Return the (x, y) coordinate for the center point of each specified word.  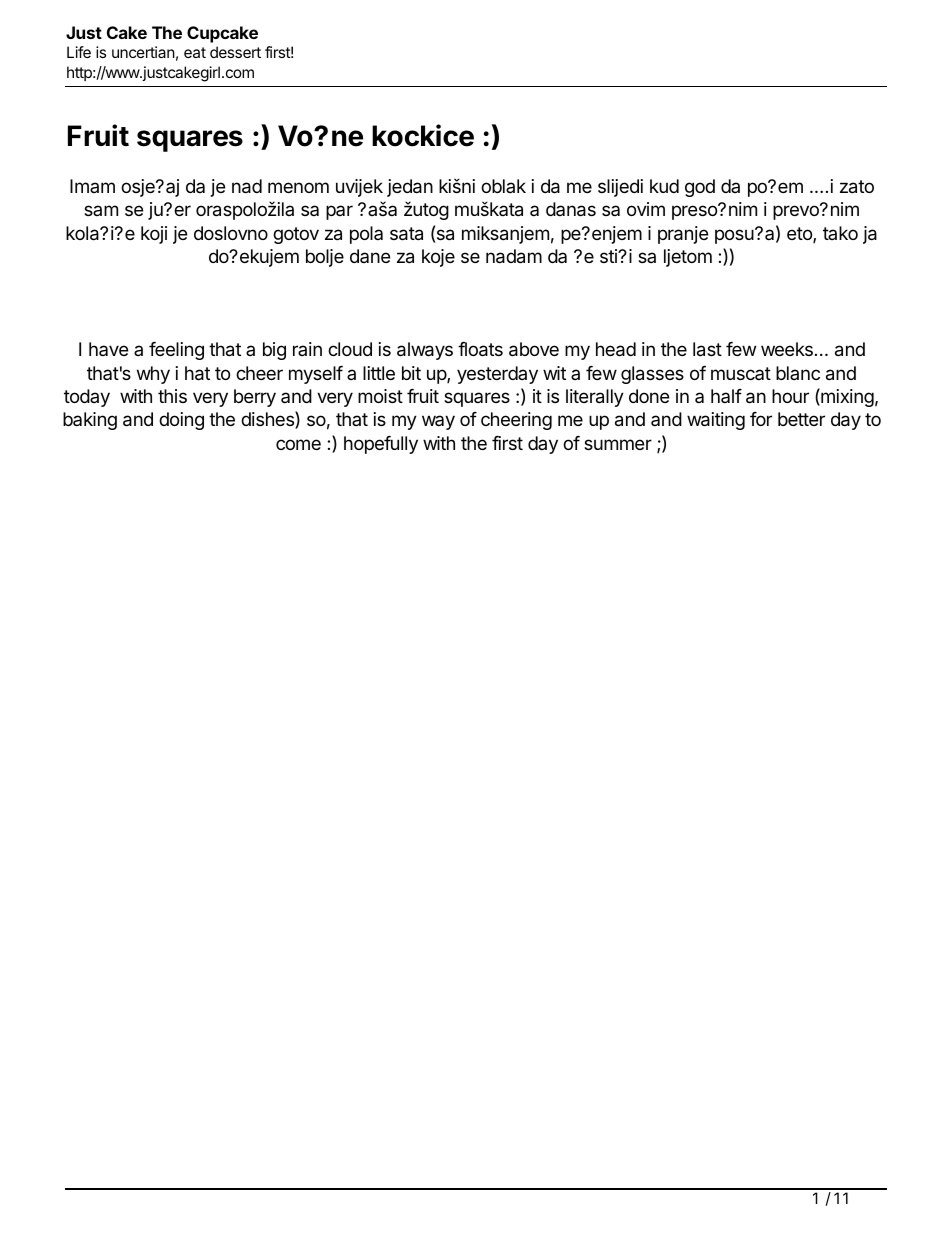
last (707, 349)
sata (406, 234)
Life (79, 52)
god (700, 188)
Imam (92, 186)
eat (195, 52)
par (339, 212)
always (425, 351)
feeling (176, 351)
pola (366, 235)
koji (154, 235)
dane (370, 256)
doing (181, 421)
